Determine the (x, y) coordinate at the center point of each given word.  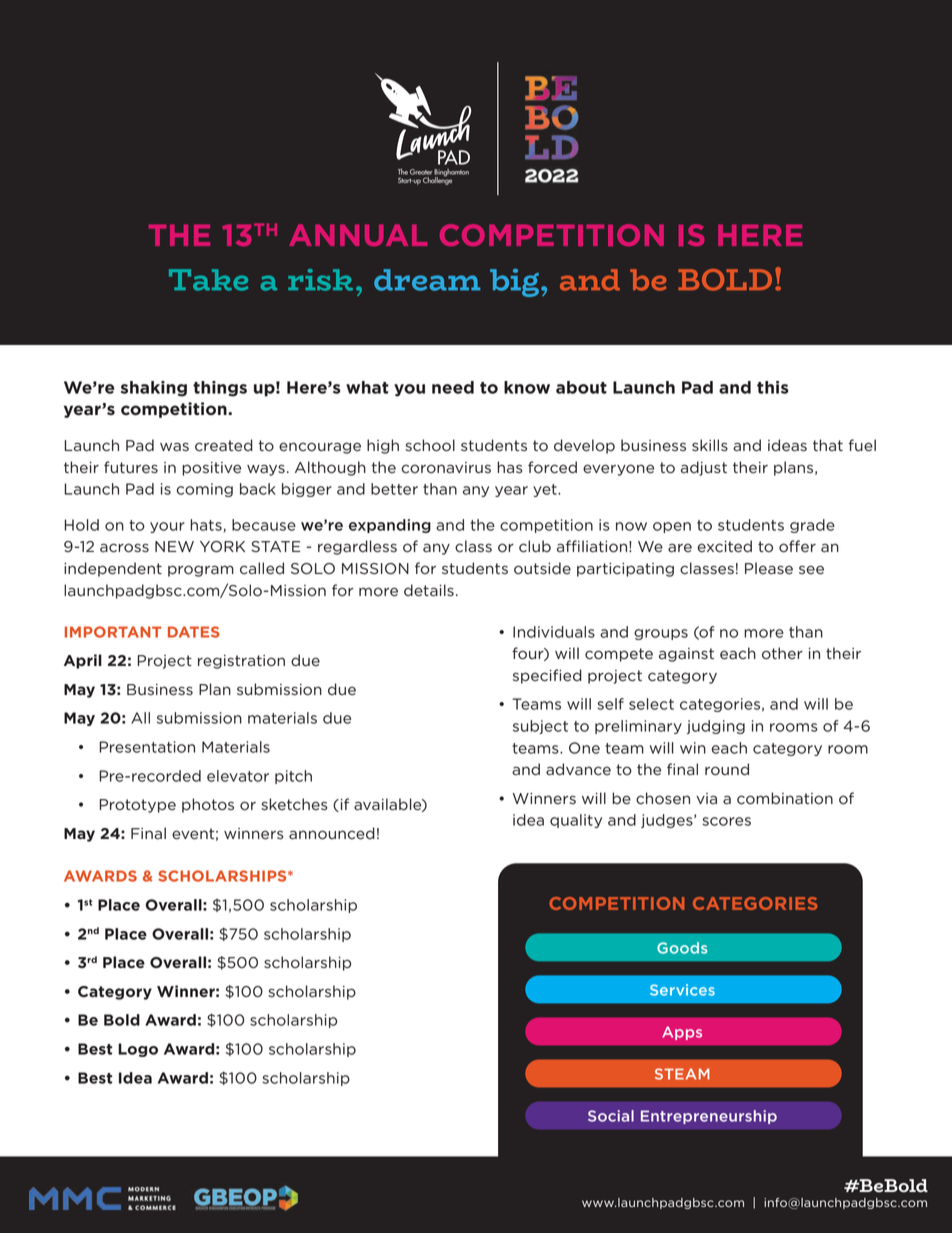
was (174, 447)
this (773, 387)
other (782, 653)
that (828, 445)
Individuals (554, 632)
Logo (138, 1050)
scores (726, 821)
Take (208, 280)
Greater (421, 172)
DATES (194, 632)
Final (148, 833)
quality (576, 821)
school (430, 445)
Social (611, 1116)
